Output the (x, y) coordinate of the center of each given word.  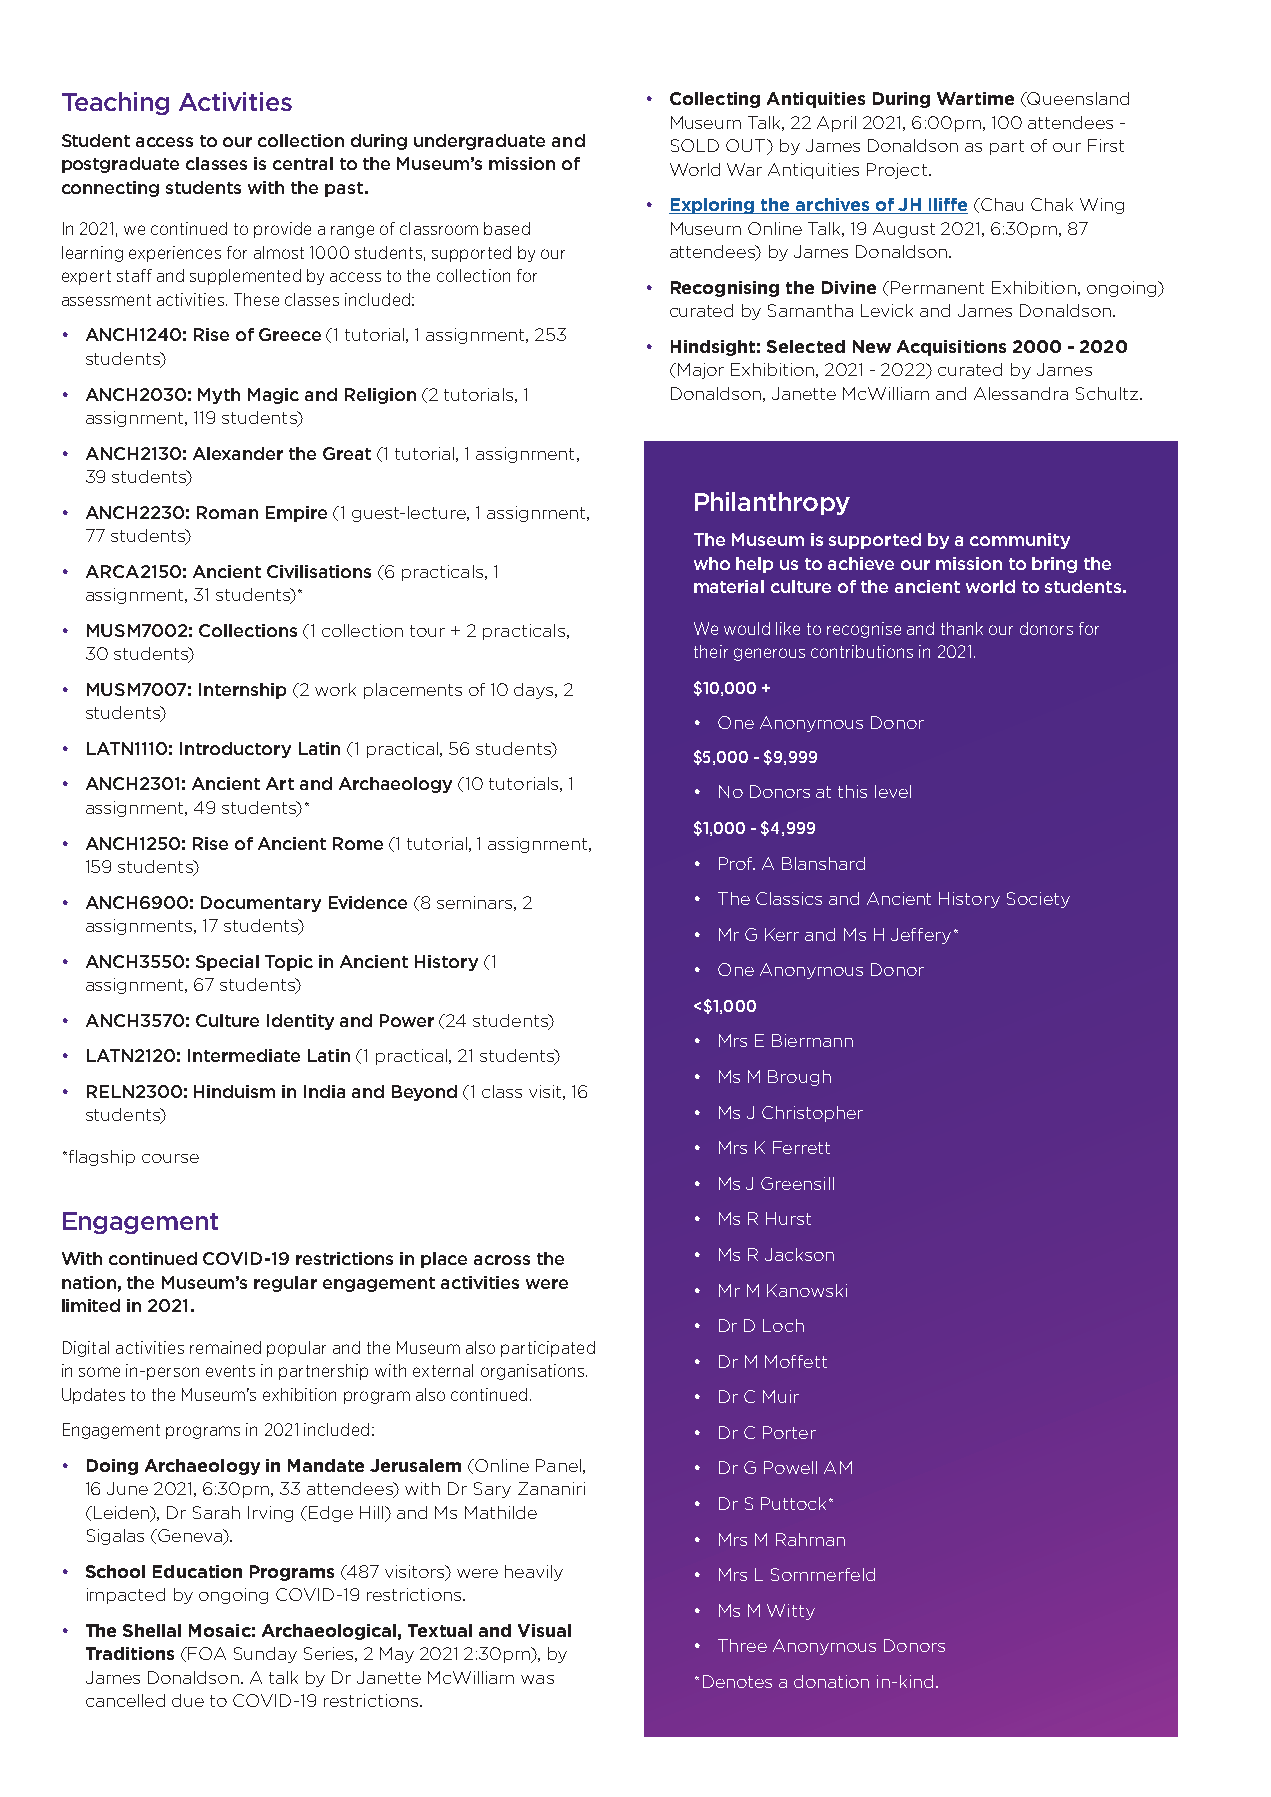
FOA (207, 1653)
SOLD (695, 145)
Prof (737, 863)
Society (1038, 900)
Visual (544, 1630)
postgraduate (120, 165)
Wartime (975, 98)
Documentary (261, 904)
